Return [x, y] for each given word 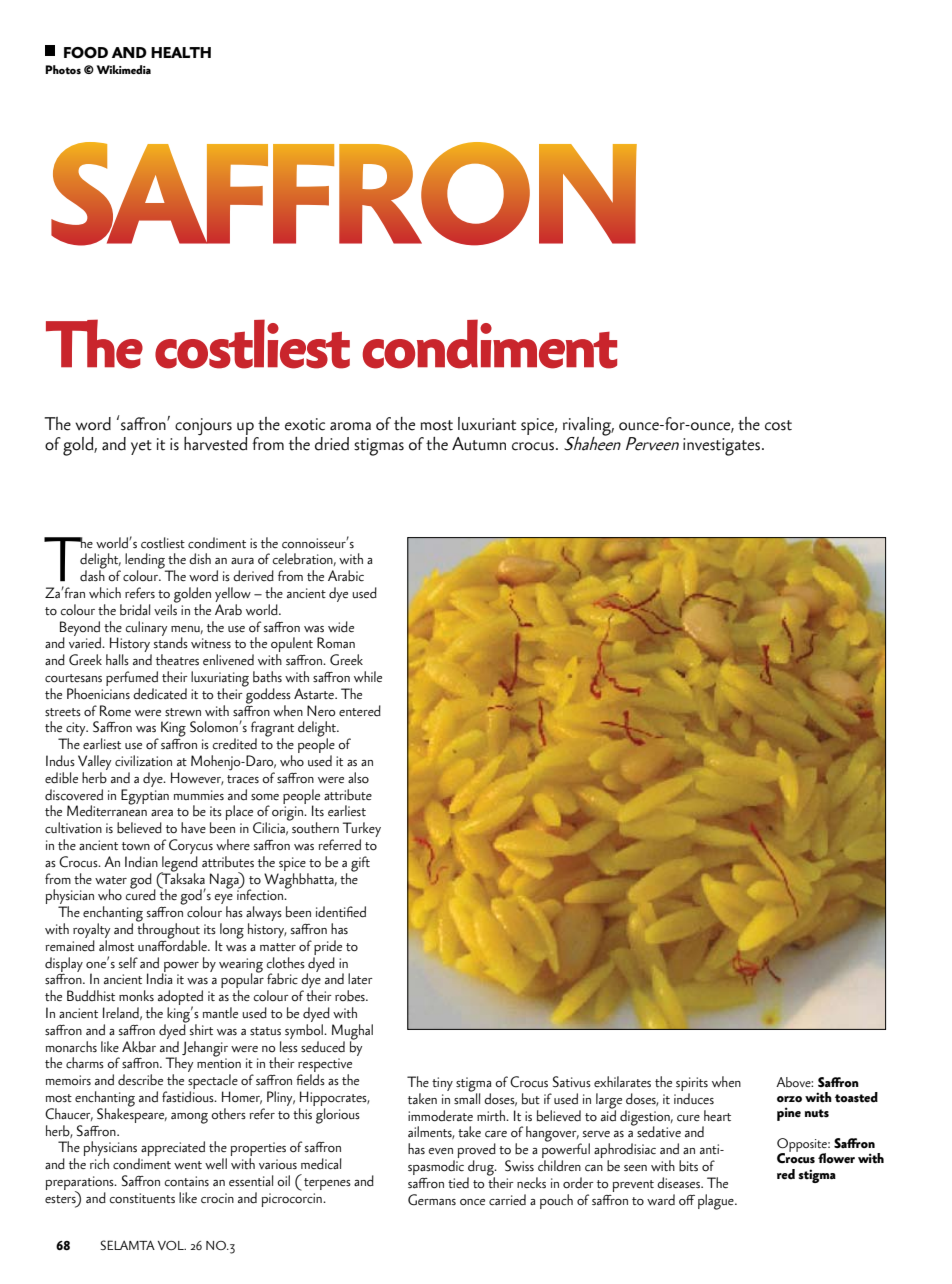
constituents [142, 1198]
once [472, 1202]
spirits [692, 1085]
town [136, 846]
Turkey [362, 831]
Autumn [479, 444]
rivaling [588, 427]
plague [717, 1202]
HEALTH [181, 52]
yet [141, 447]
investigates [721, 447]
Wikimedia [124, 69]
